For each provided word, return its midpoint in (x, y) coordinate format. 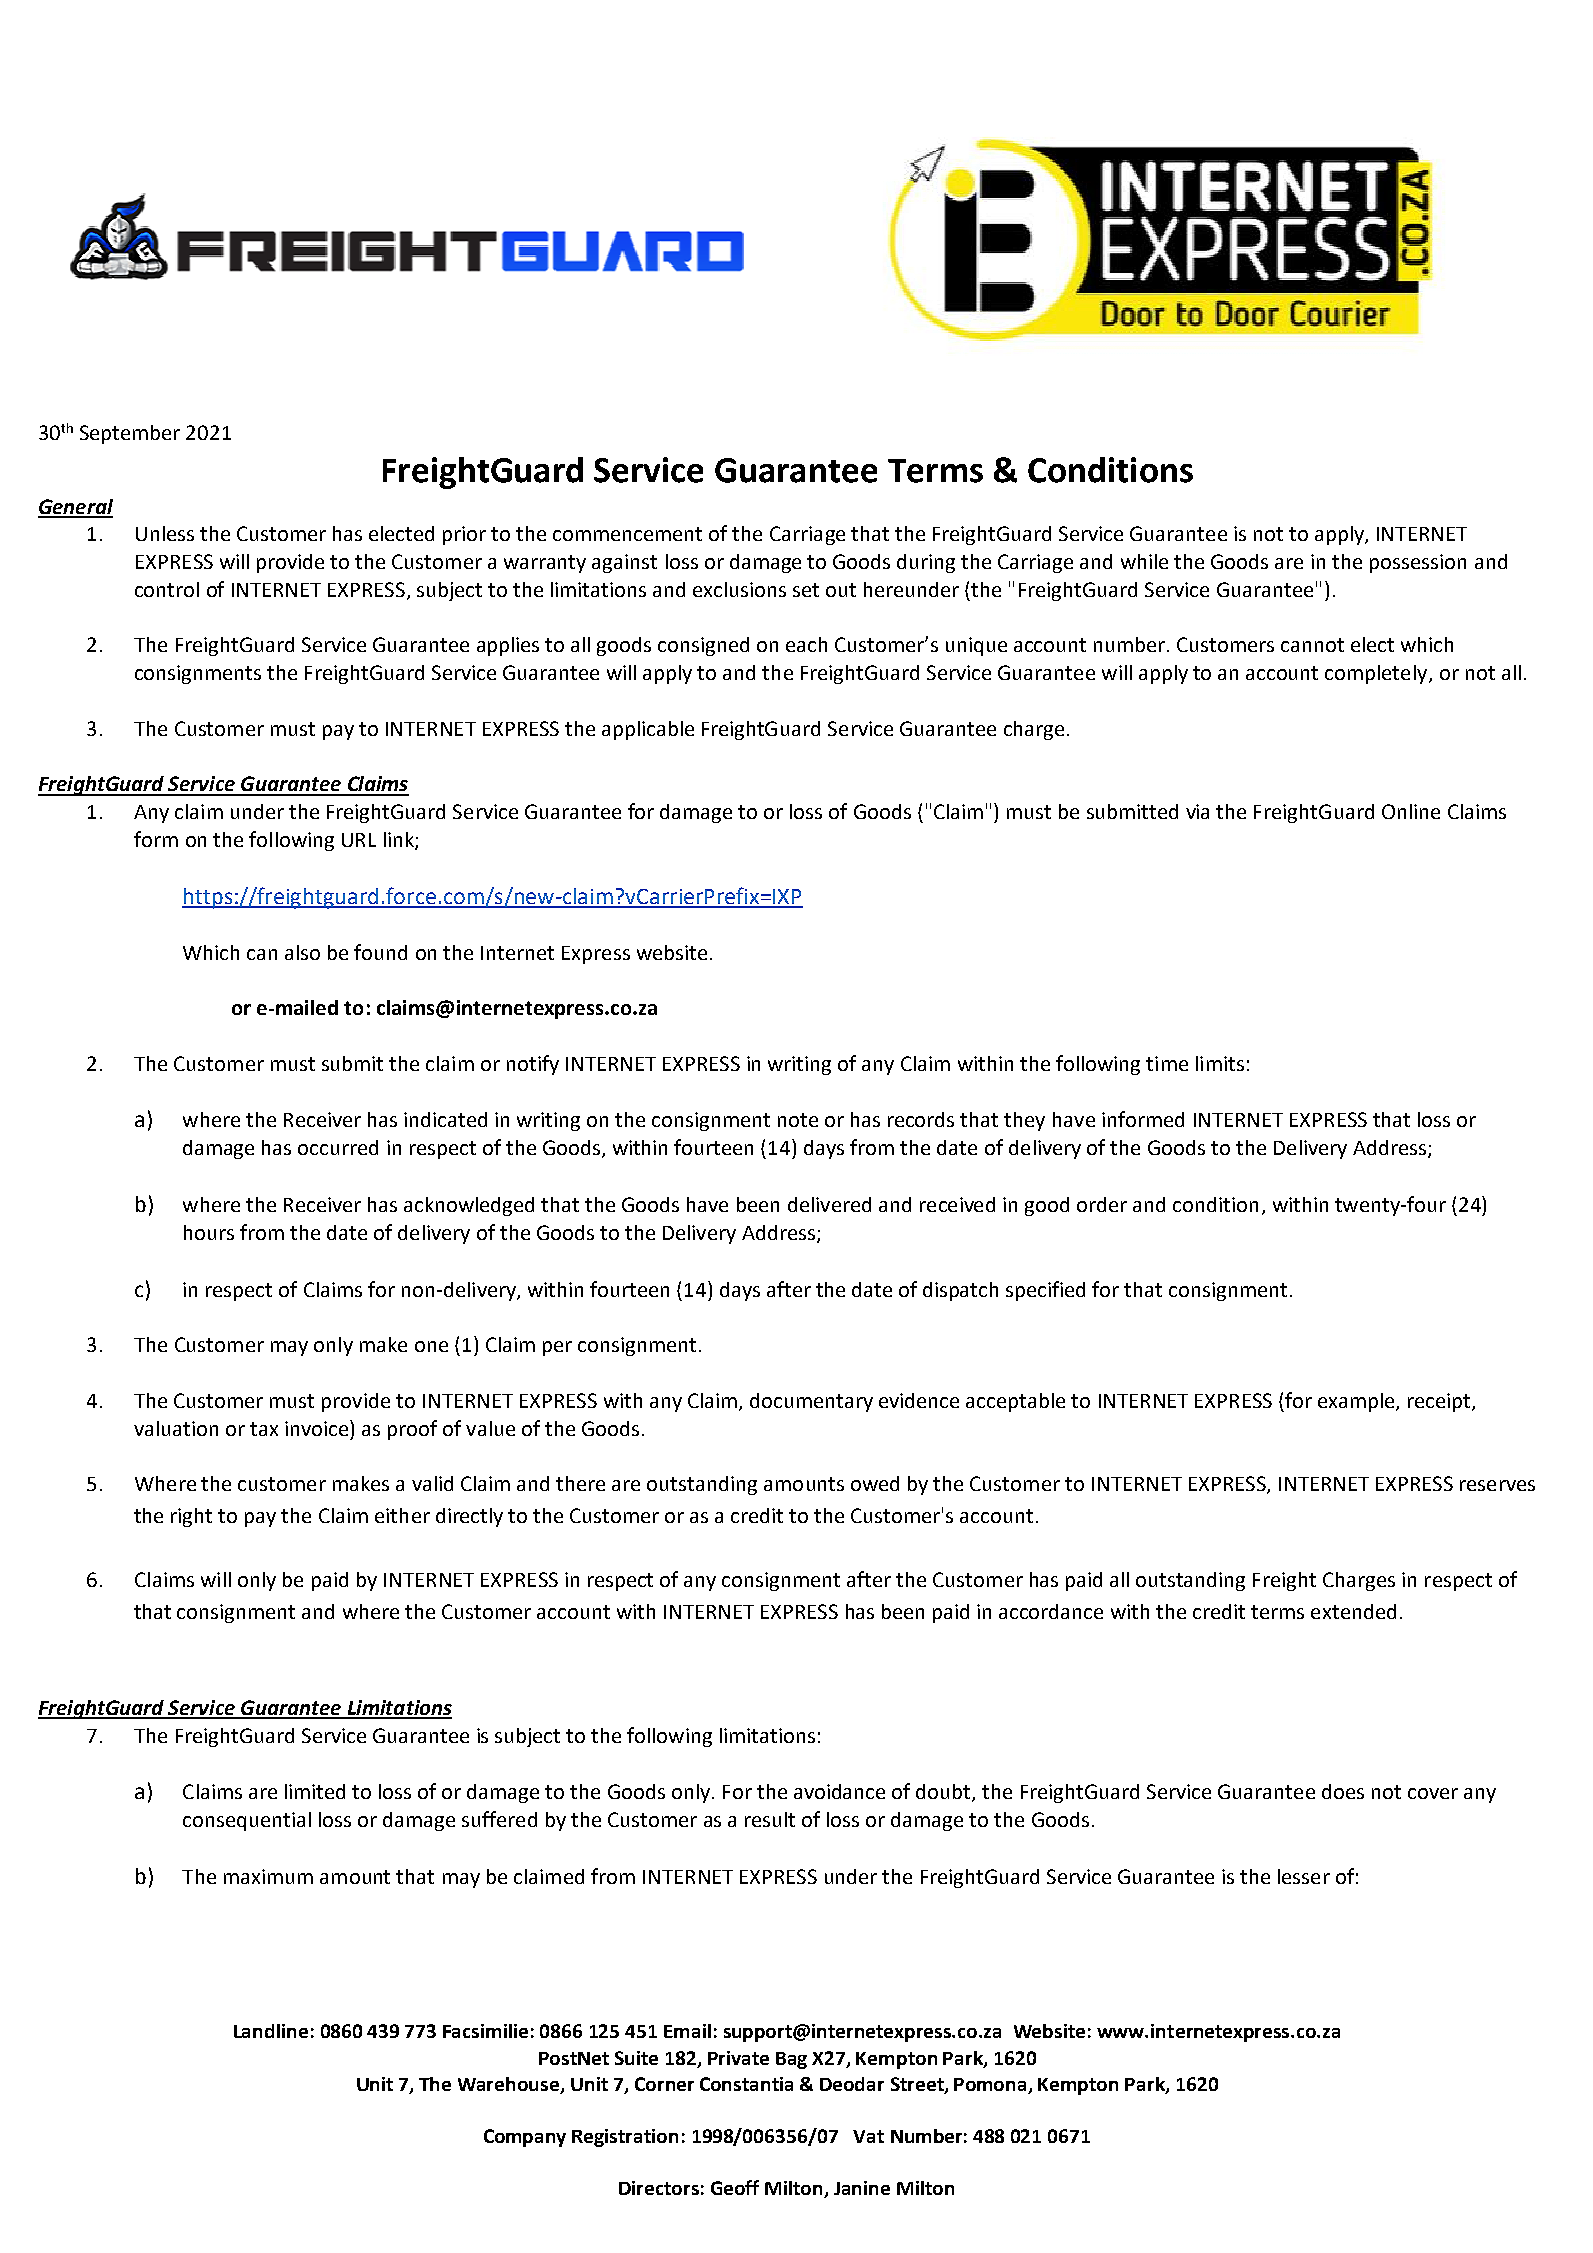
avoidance (839, 1791)
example (1357, 1402)
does (1343, 1791)
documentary (811, 1402)
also (302, 952)
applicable (648, 730)
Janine (862, 2188)
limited (315, 1791)
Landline (271, 2031)
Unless (165, 533)
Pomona (990, 2084)
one (431, 1346)
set (806, 590)
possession (1418, 563)
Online (1411, 811)
